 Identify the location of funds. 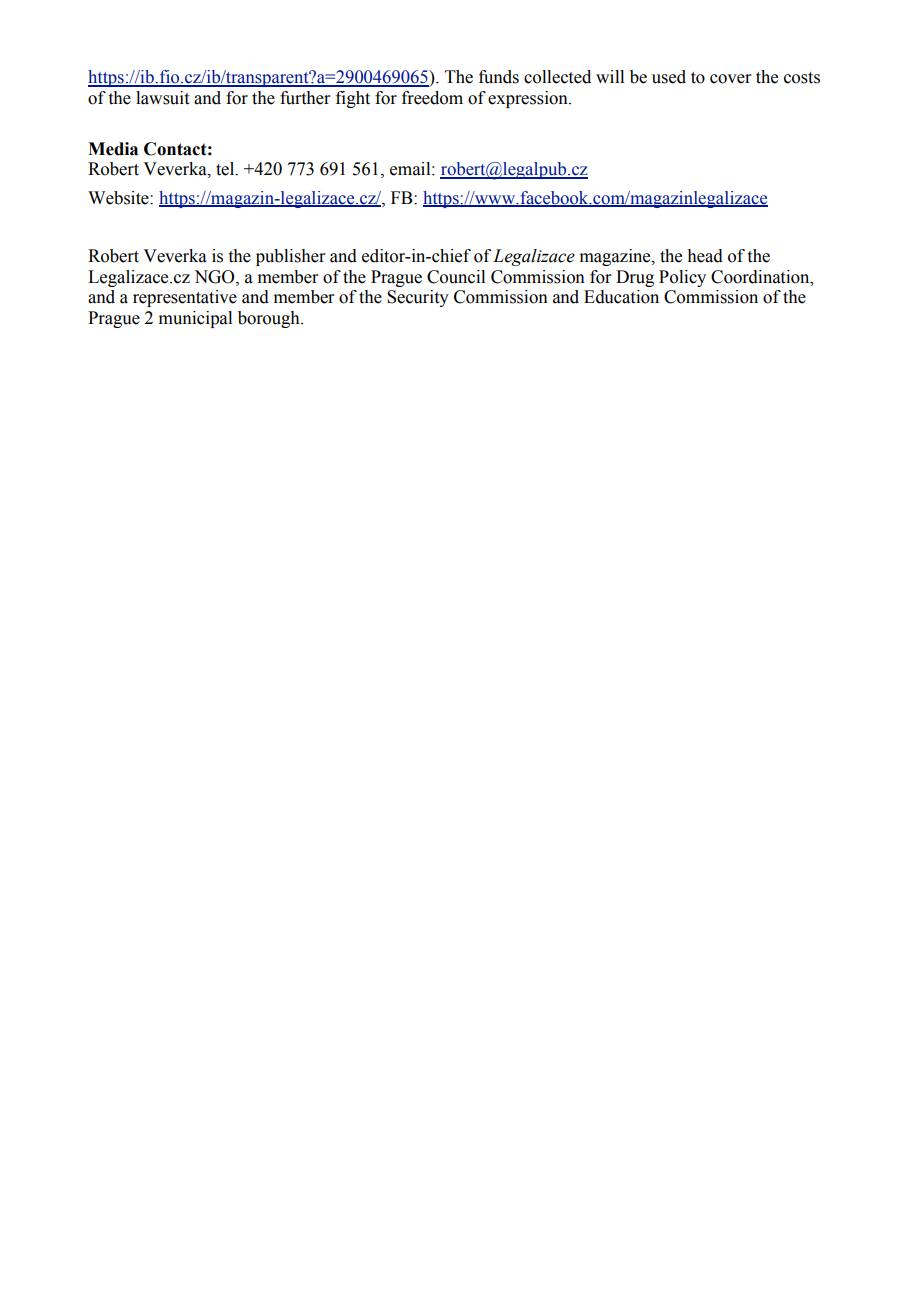
(499, 77).
